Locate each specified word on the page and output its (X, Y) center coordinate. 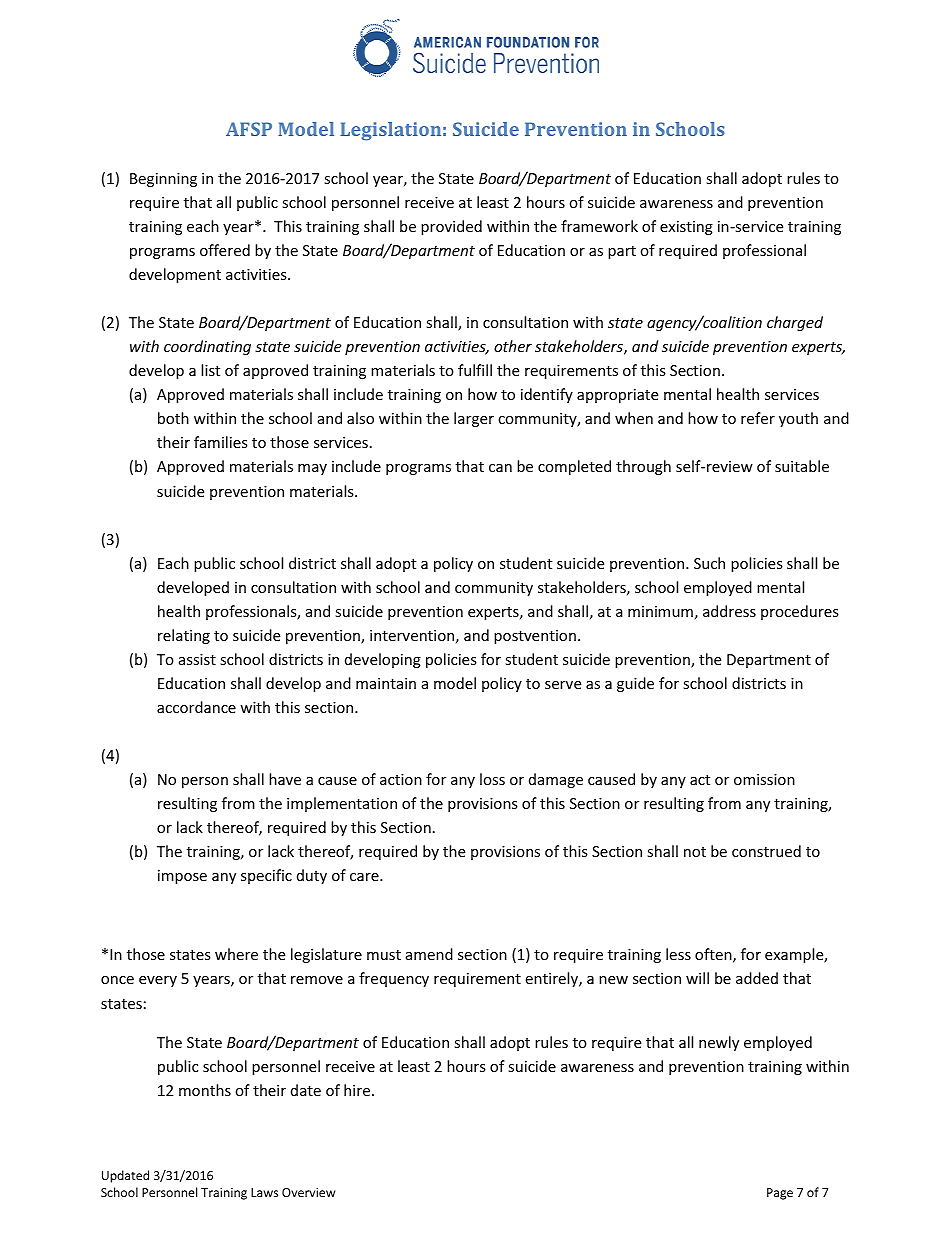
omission (764, 779)
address (729, 611)
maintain (386, 683)
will (697, 978)
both (173, 418)
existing (686, 228)
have (285, 779)
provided (451, 227)
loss (492, 779)
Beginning (163, 180)
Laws (264, 1192)
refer (758, 418)
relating (184, 636)
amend (429, 954)
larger (474, 419)
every (158, 981)
